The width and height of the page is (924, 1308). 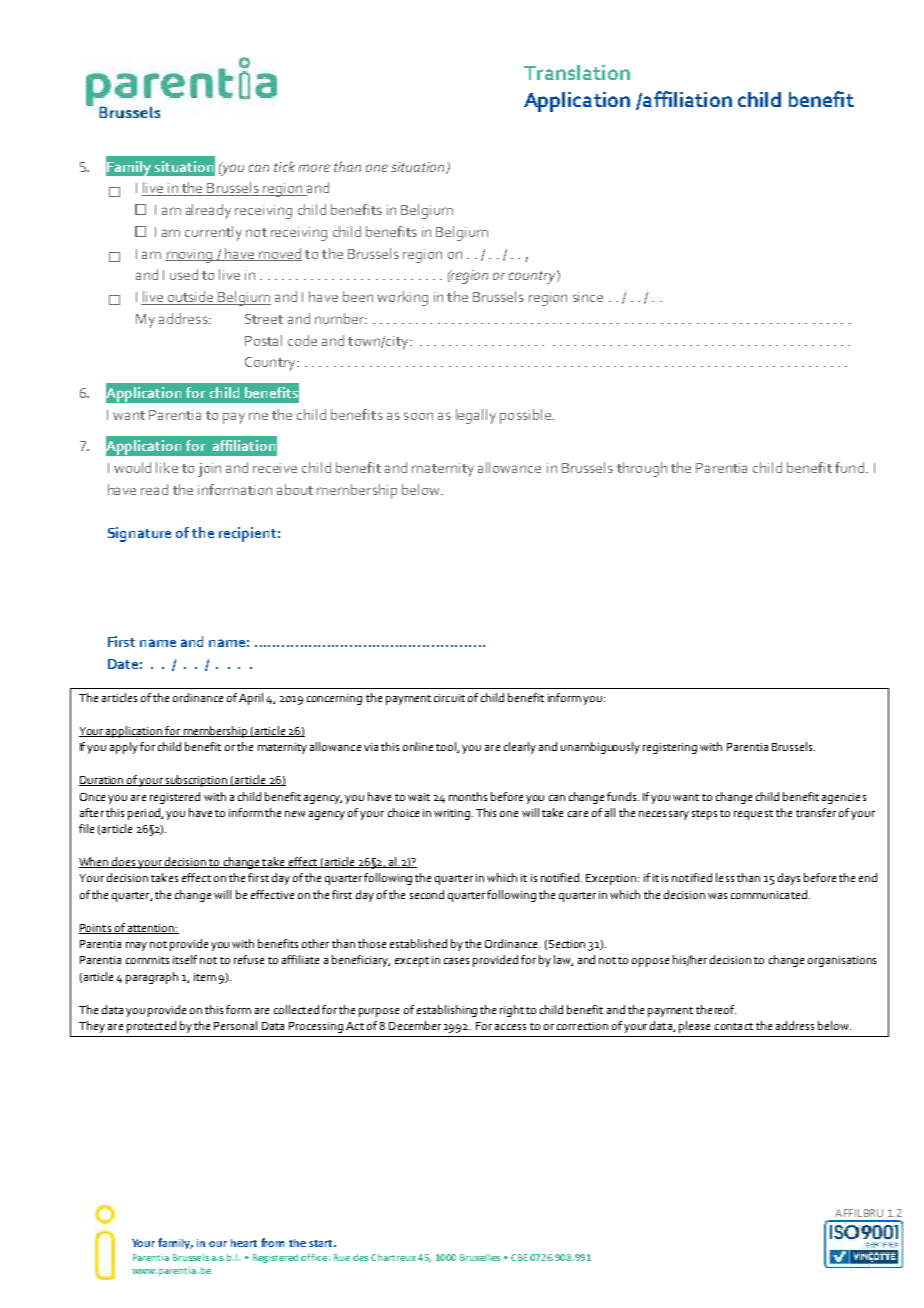 What do you see at coordinates (244, 1243) in the page?
I see `heart` at bounding box center [244, 1243].
